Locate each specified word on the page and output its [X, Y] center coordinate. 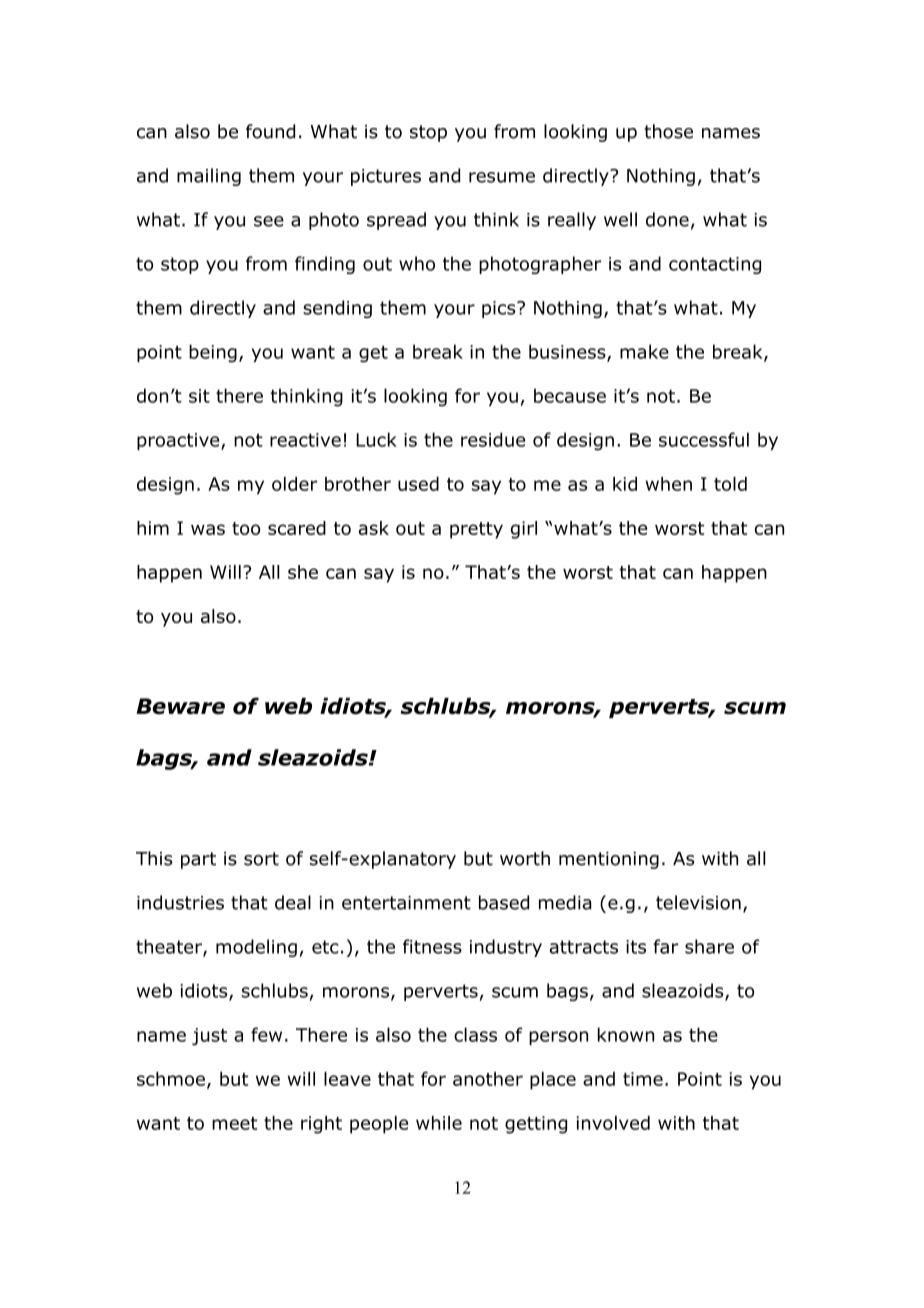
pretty [476, 530]
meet [234, 1123]
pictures [386, 177]
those [668, 131]
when [669, 484]
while [439, 1123]
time [643, 1079]
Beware [180, 706]
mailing [209, 177]
